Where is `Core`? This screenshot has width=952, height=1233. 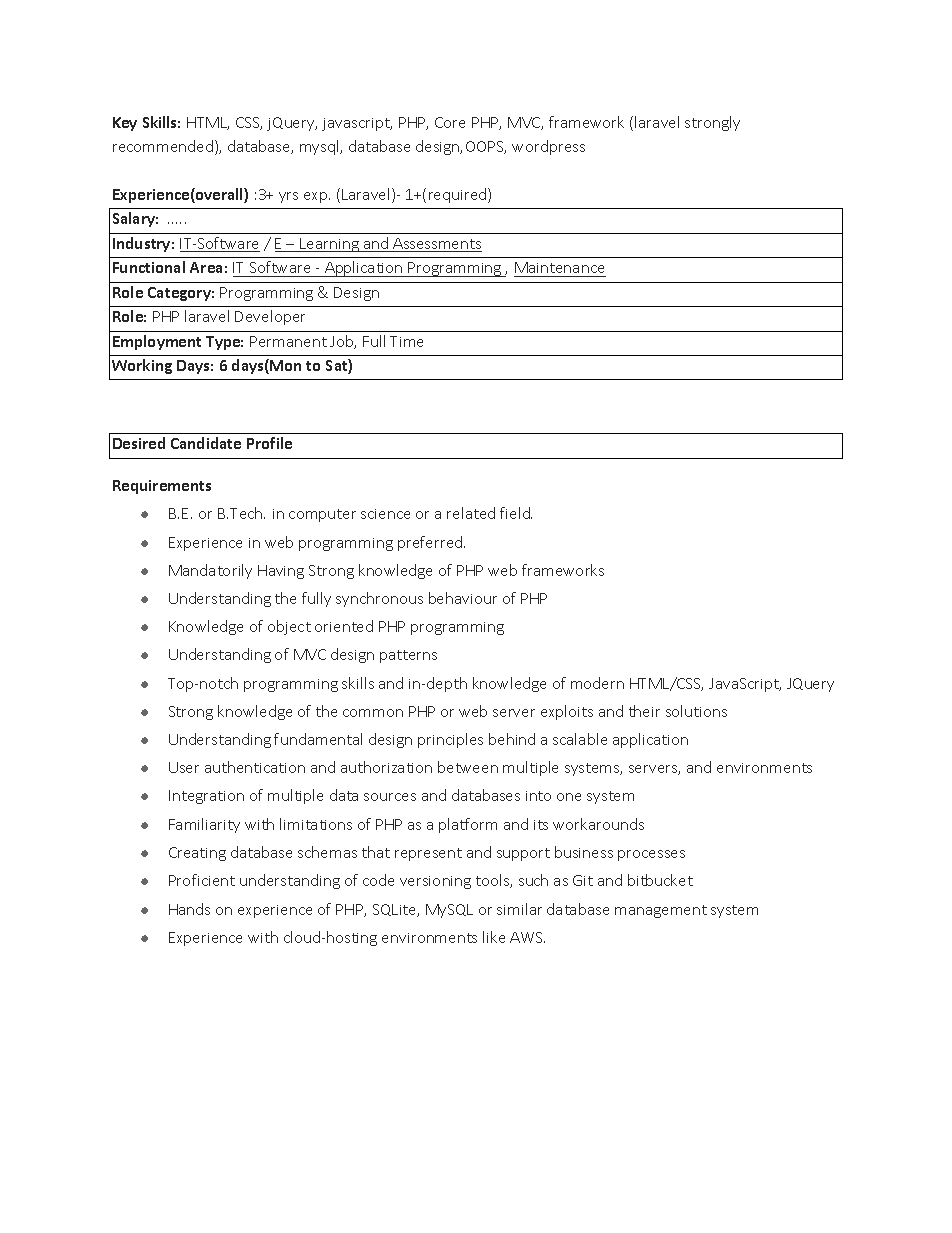
Core is located at coordinates (450, 122).
